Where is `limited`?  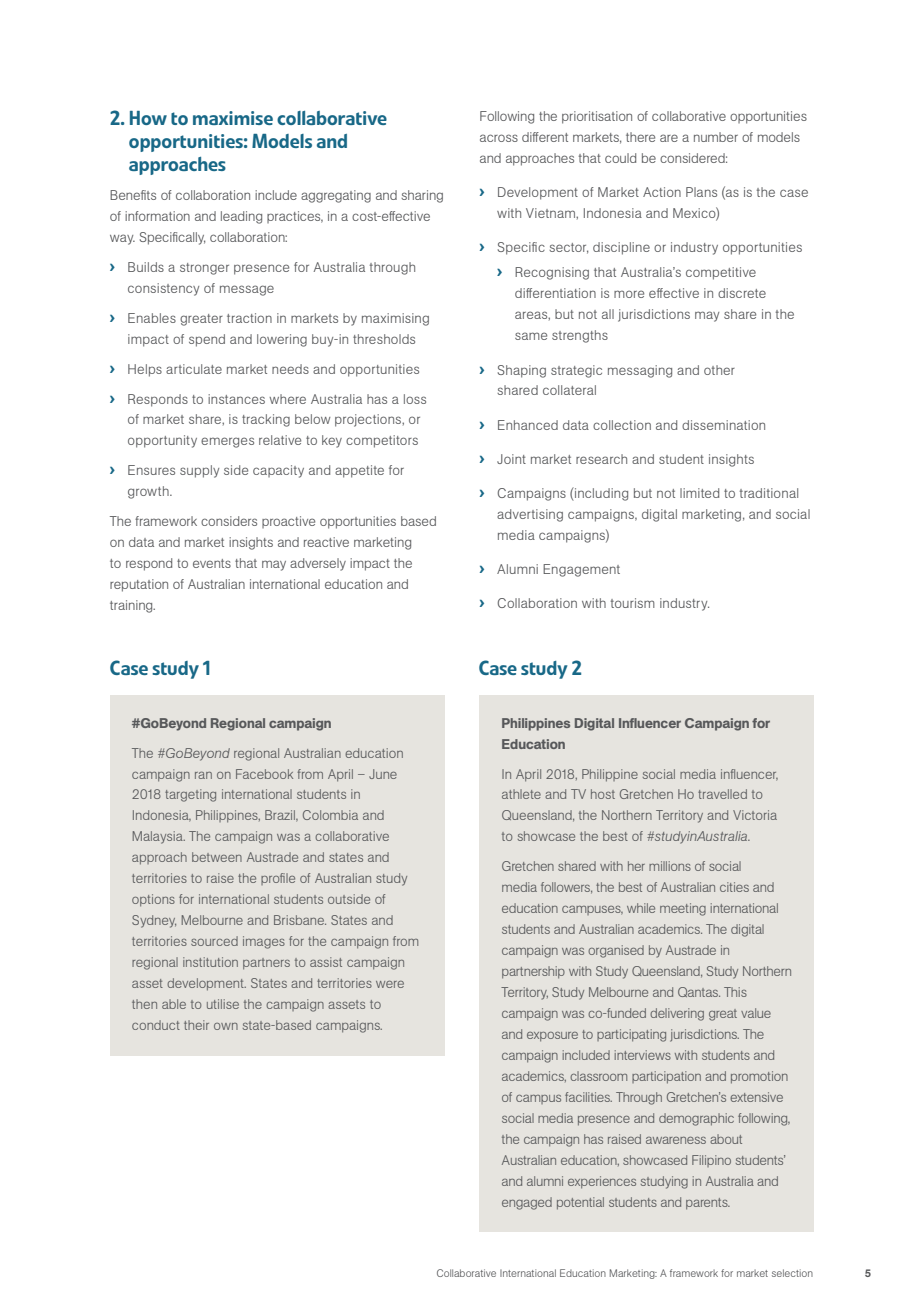
limited is located at coordinates (699, 493).
